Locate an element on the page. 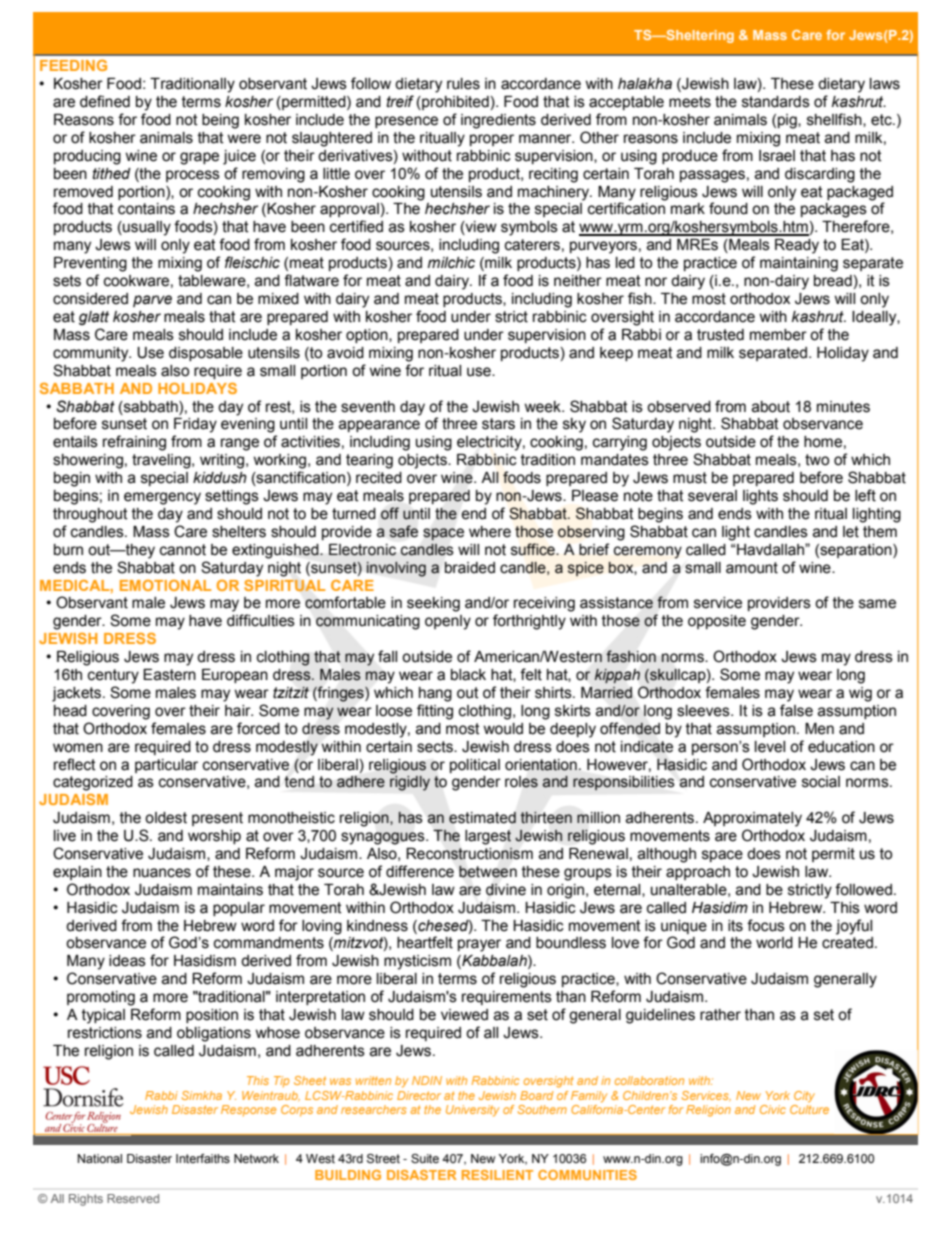 The image size is (952, 1233). Eastern is located at coordinates (169, 675).
